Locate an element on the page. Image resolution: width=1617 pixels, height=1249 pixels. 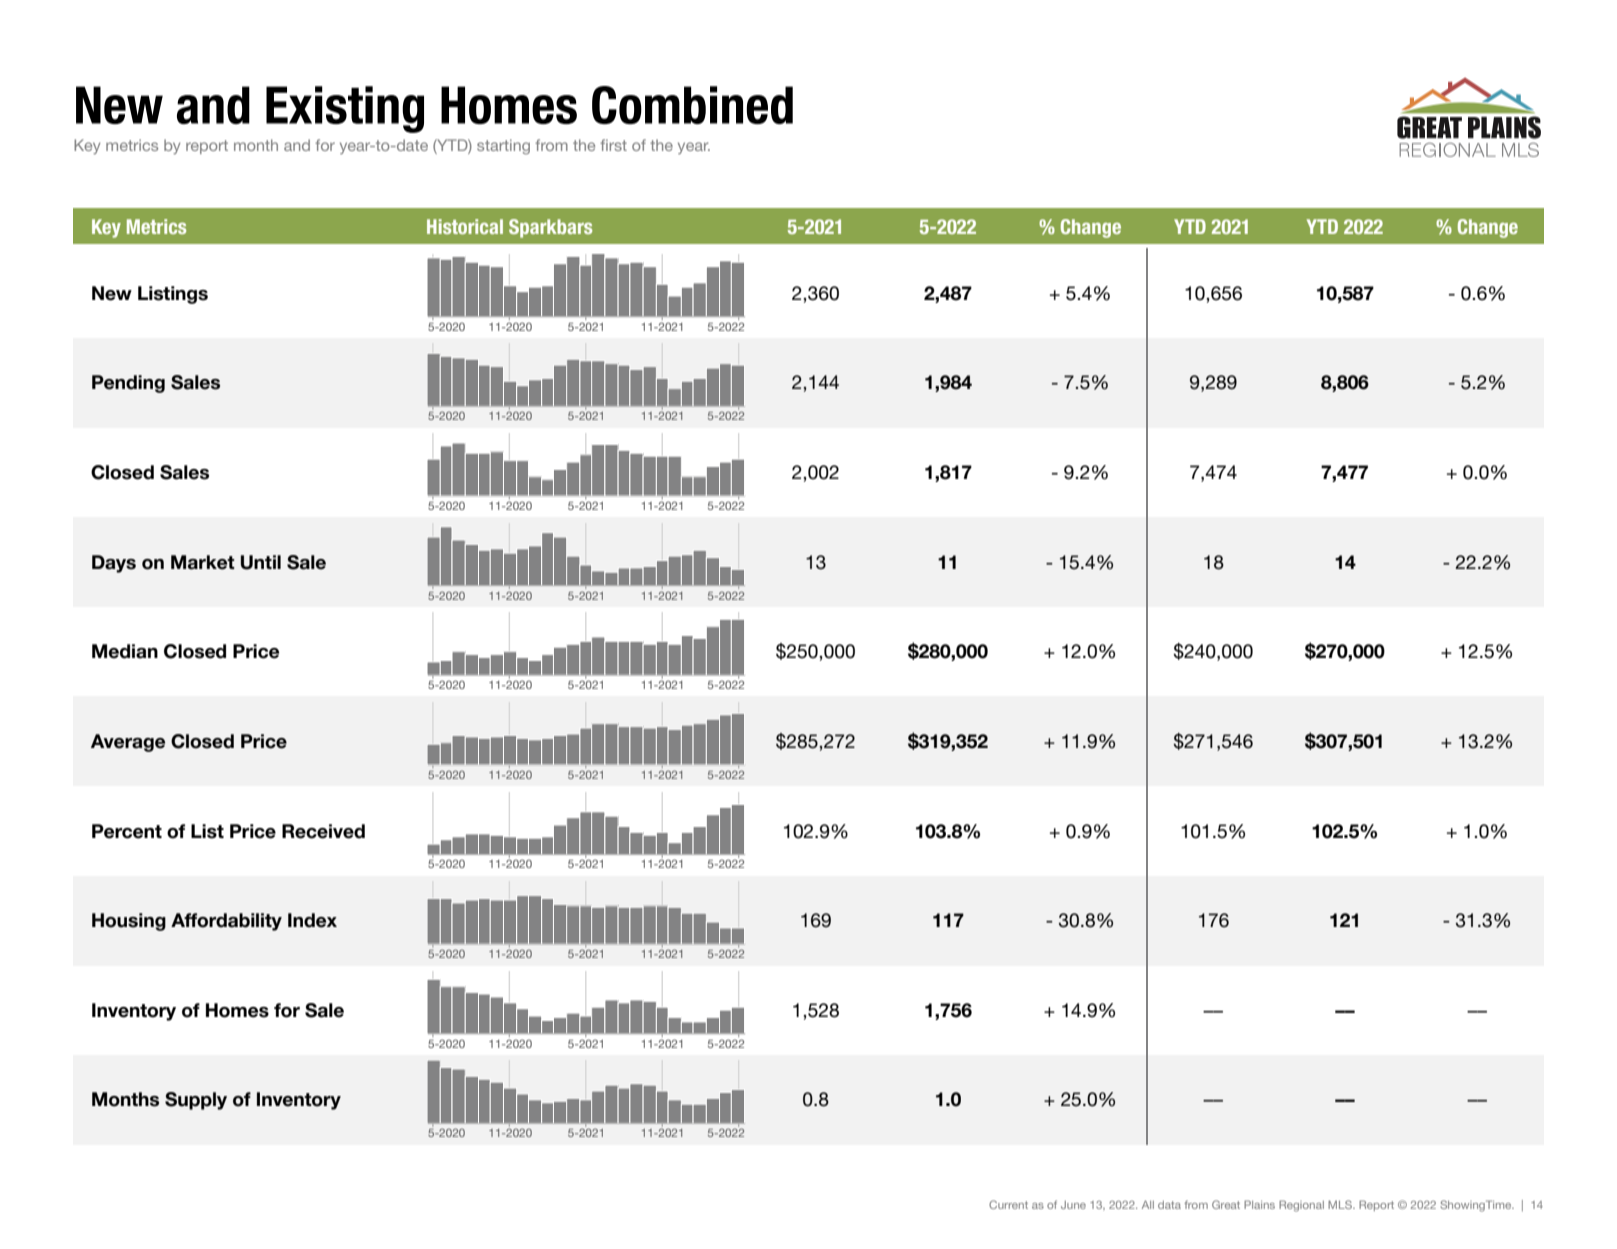
starting is located at coordinates (503, 147).
